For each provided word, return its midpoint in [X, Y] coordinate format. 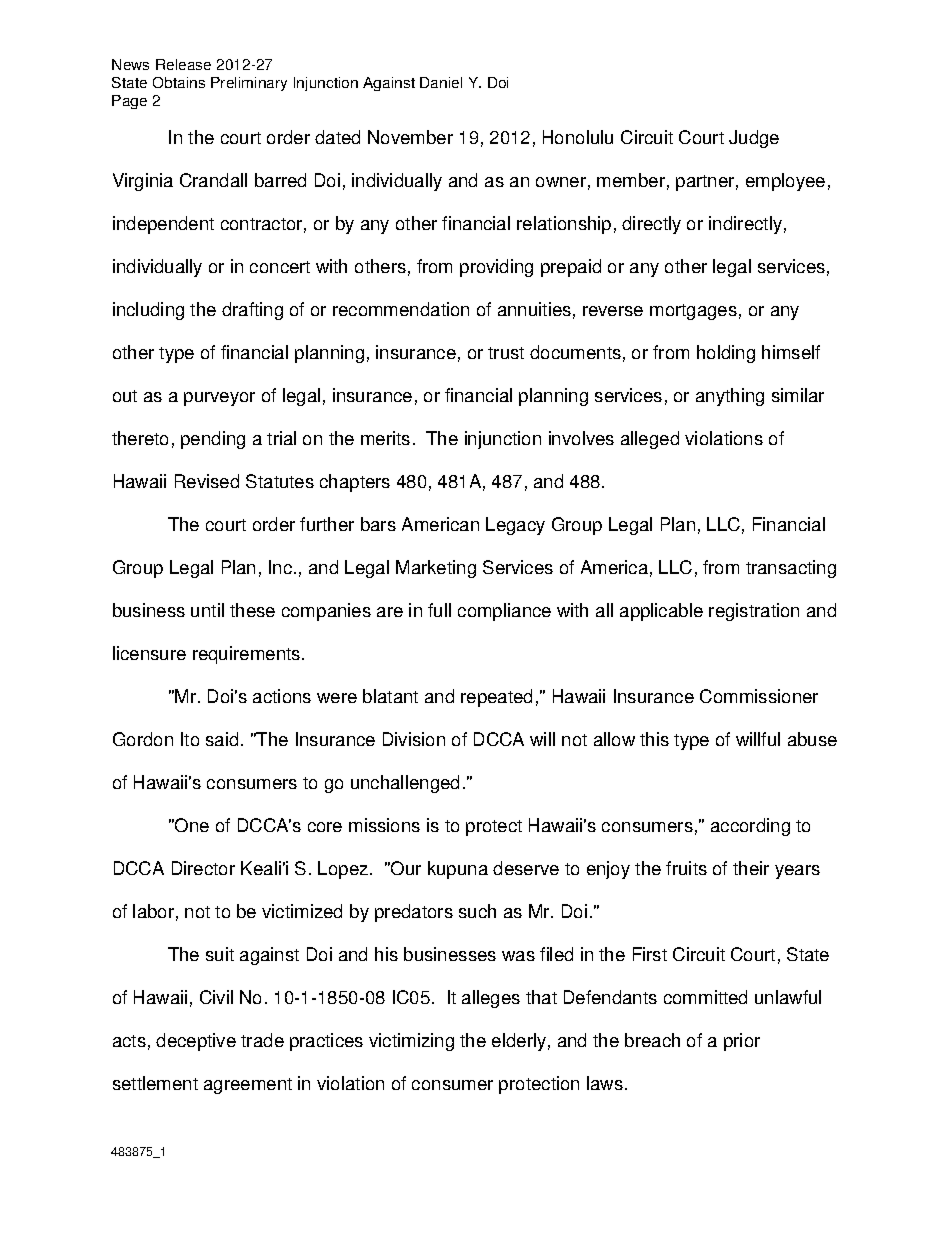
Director [203, 868]
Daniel [441, 82]
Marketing [436, 569]
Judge [754, 139]
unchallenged [405, 784]
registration [754, 612]
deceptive [196, 1042]
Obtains [179, 82]
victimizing [411, 1042]
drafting [252, 311]
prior [742, 1042]
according [750, 827]
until [207, 610]
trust [506, 353]
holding [726, 354]
